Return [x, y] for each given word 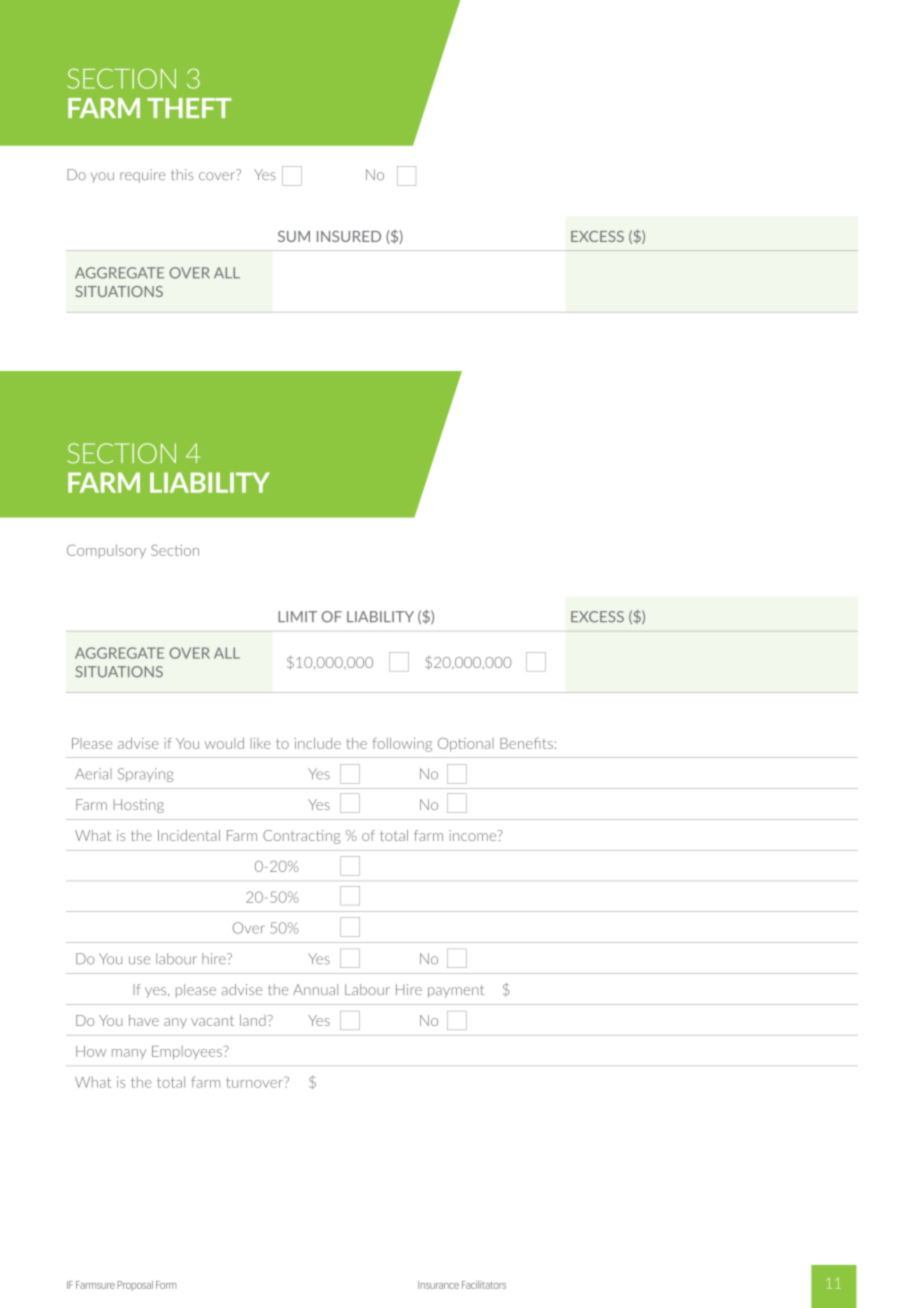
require [142, 176]
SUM [294, 236]
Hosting [139, 806]
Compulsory [106, 551]
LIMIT [297, 616]
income [474, 835]
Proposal [135, 1286]
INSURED [349, 236]
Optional [466, 745]
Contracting [301, 837]
